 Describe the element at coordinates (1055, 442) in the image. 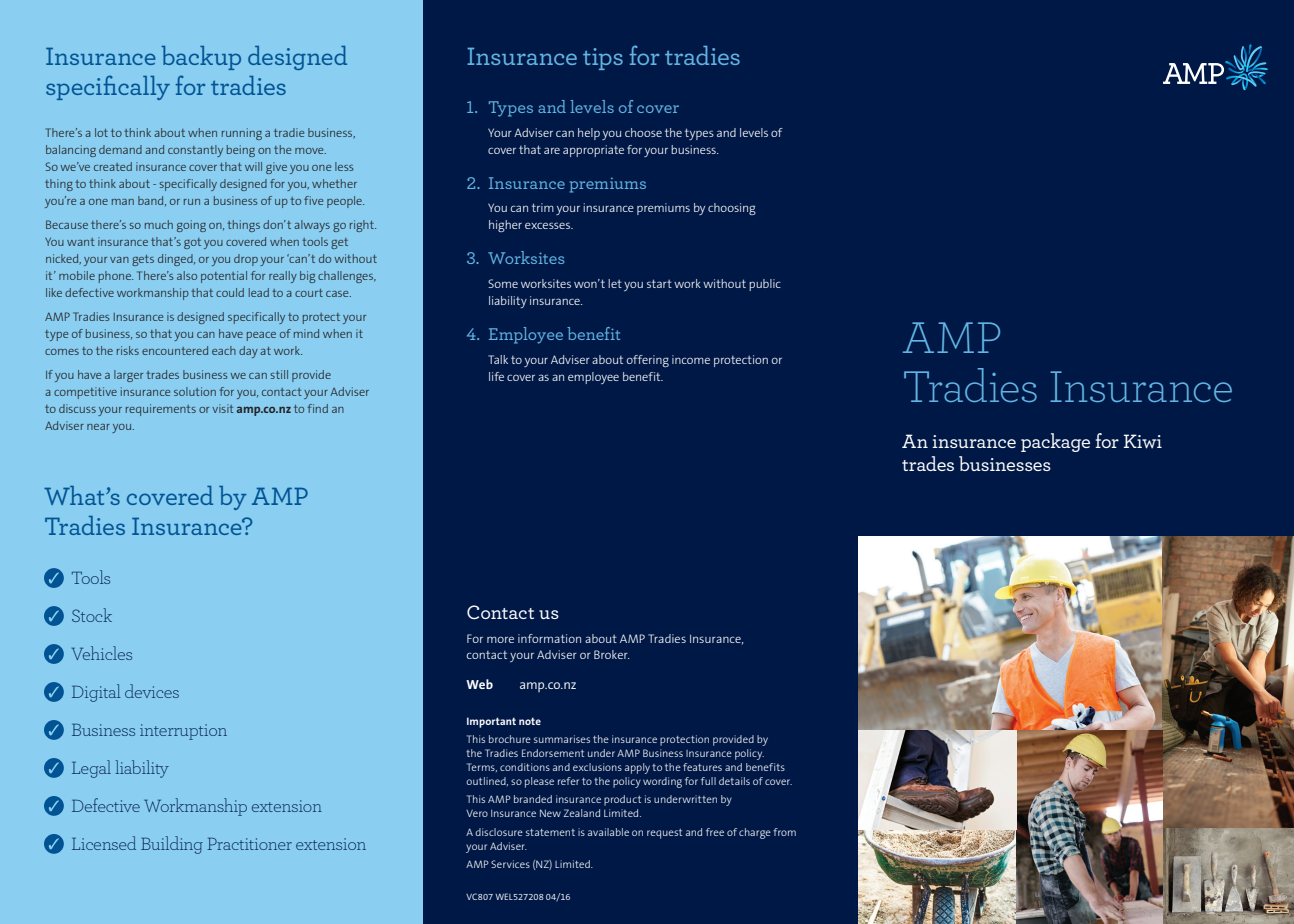

I see `package` at that location.
